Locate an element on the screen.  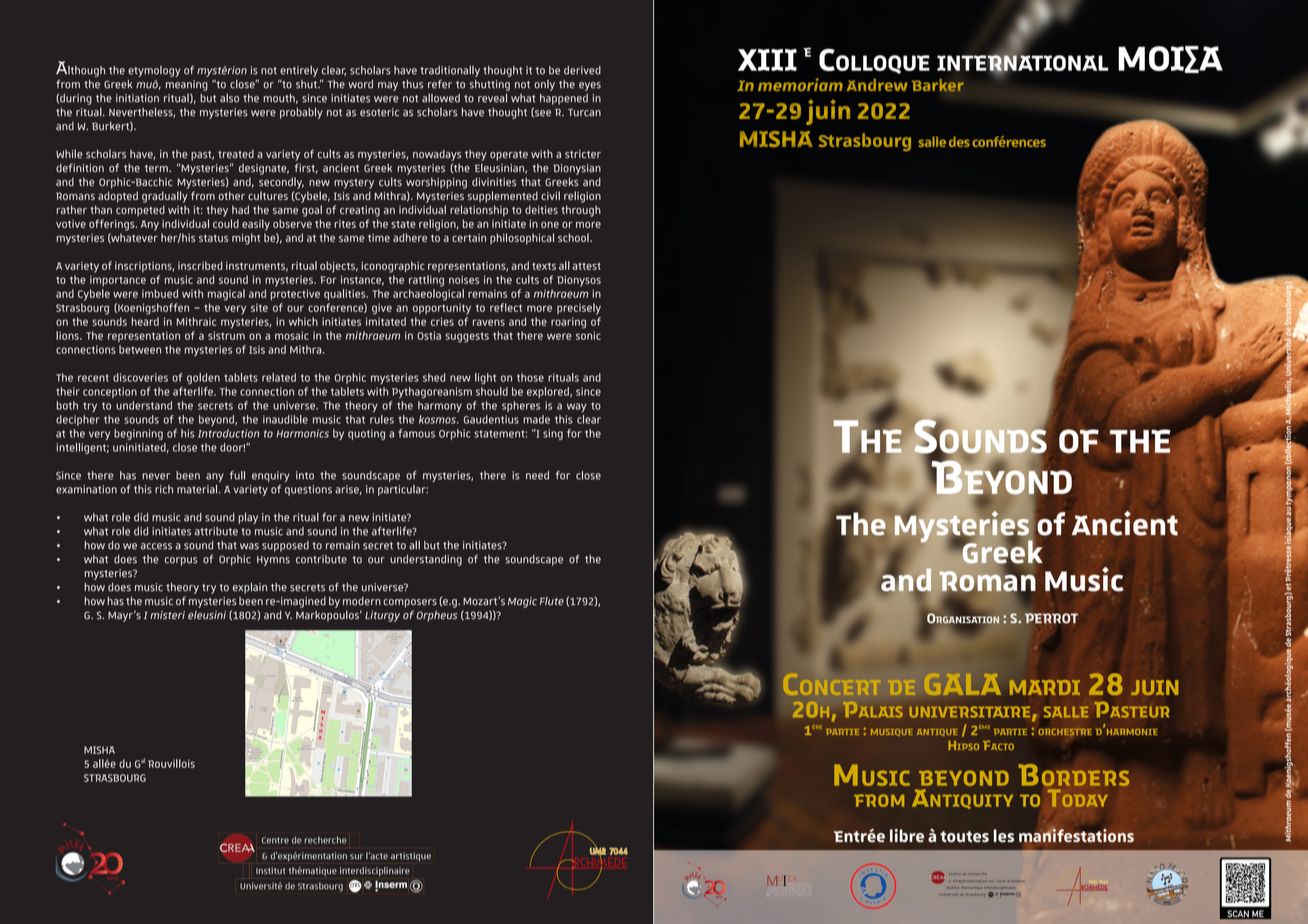
offerings is located at coordinates (113, 225).
